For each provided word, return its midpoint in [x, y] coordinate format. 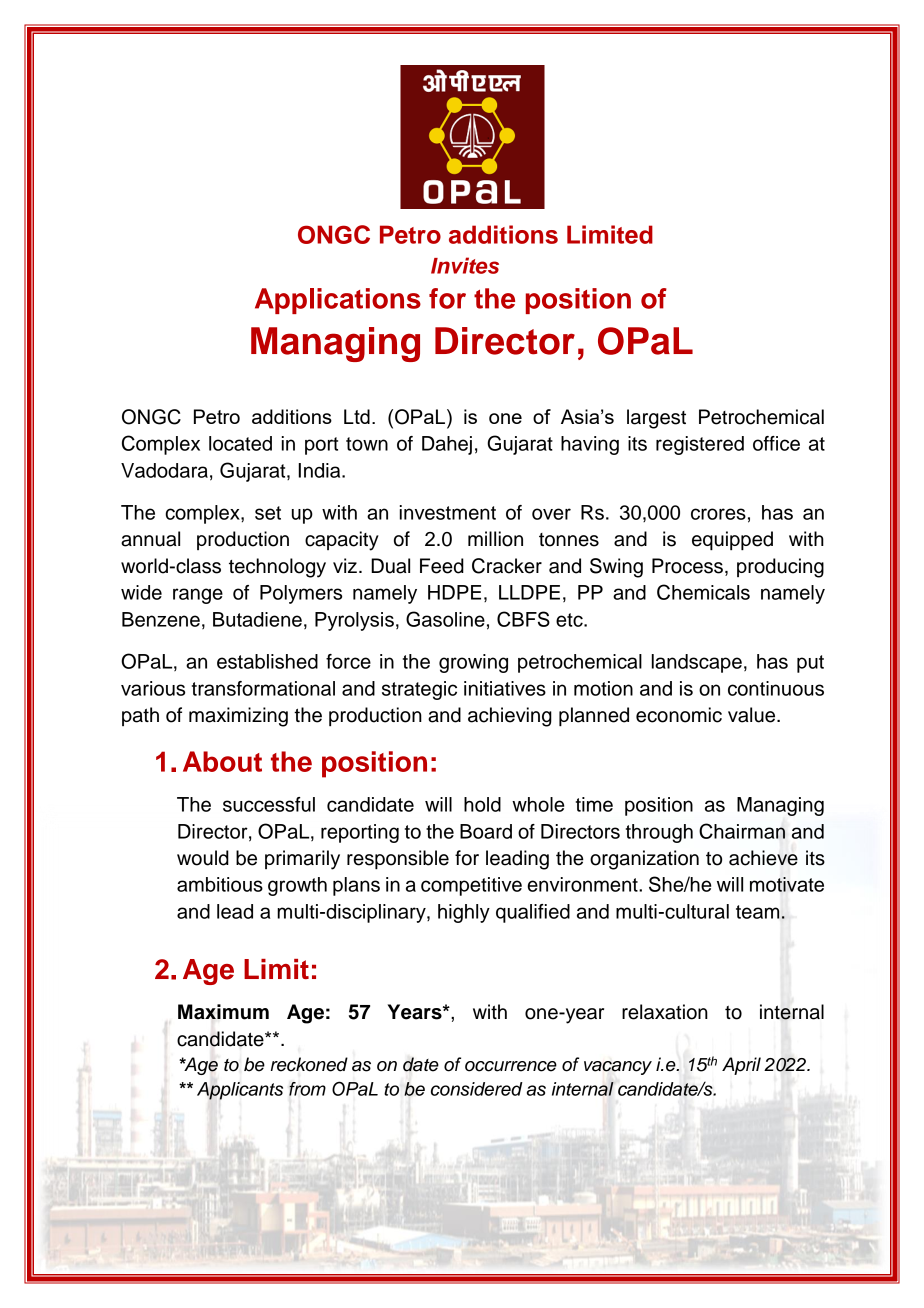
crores [718, 514]
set [268, 513]
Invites [465, 265]
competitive [471, 886]
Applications [338, 301]
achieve [763, 858]
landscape [697, 663]
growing [473, 663]
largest [656, 419]
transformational [263, 688]
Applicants [240, 1091]
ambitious [220, 884]
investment [448, 512]
